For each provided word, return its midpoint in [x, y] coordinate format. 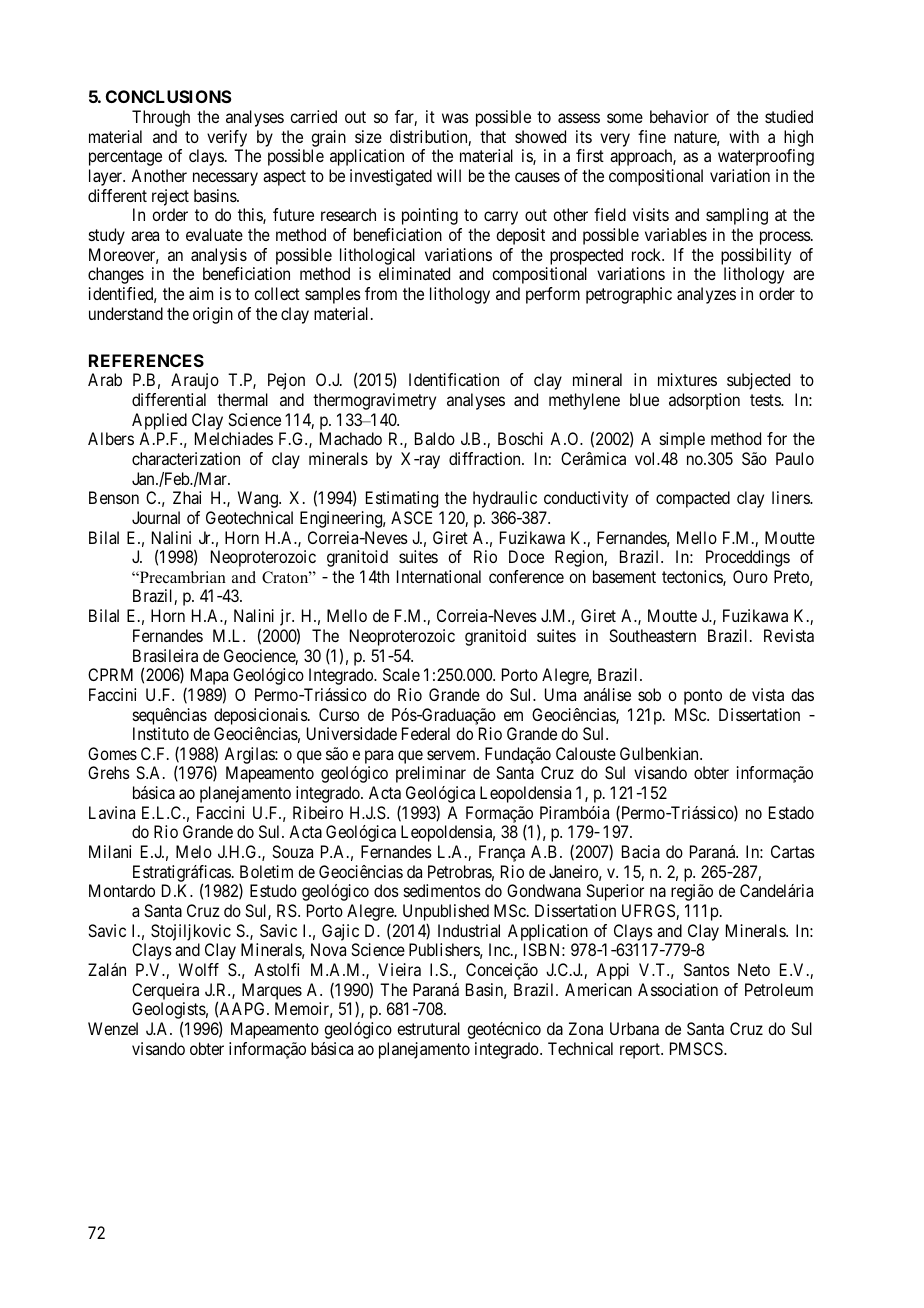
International [439, 576]
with [744, 136]
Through [161, 118]
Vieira [399, 969]
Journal [156, 517]
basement [624, 576]
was [455, 118]
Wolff [199, 969]
